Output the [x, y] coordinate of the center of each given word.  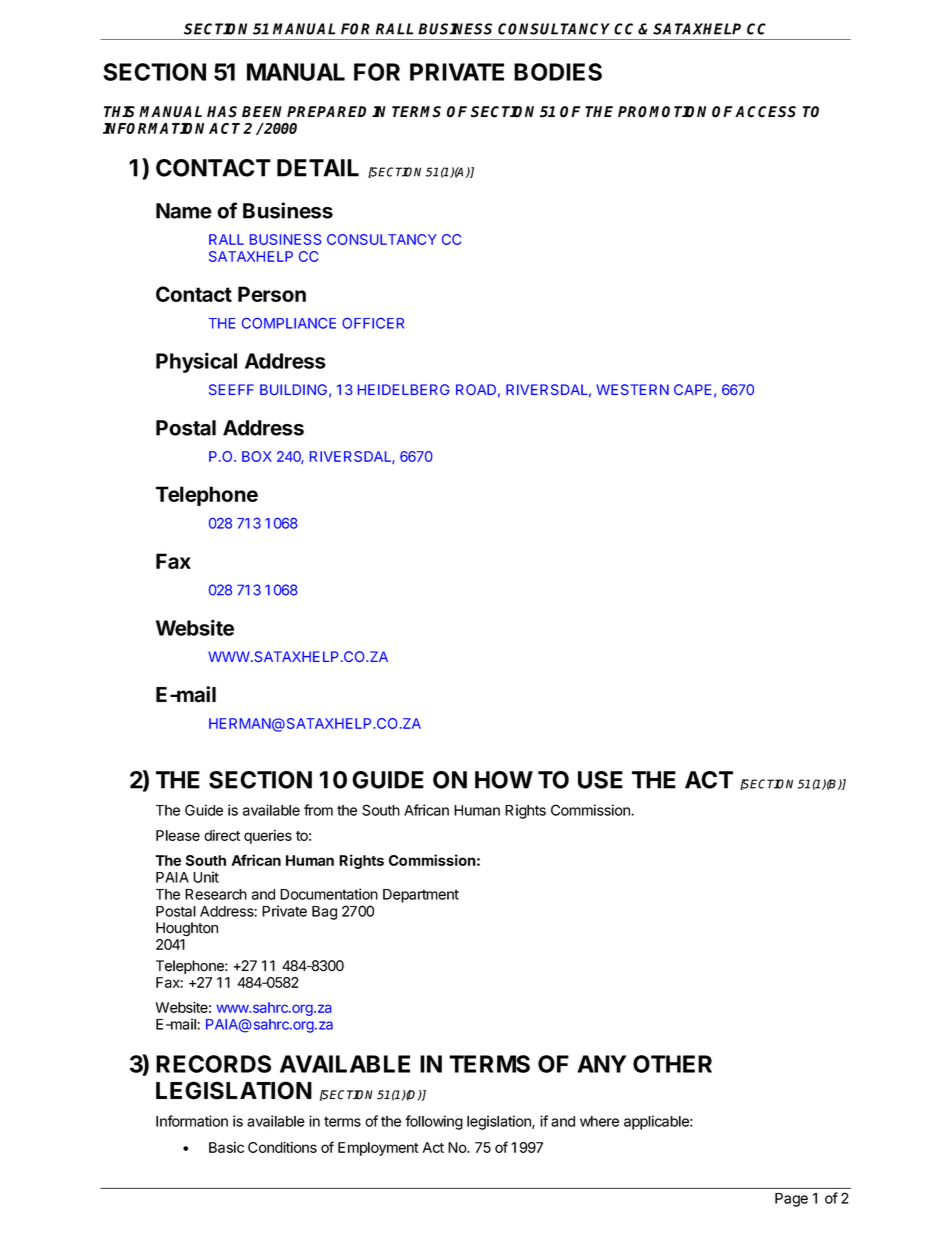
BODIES [558, 72]
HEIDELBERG [403, 389]
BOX [257, 456]
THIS [119, 112]
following [434, 1122]
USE [600, 780]
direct [222, 835]
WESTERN [632, 389]
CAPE [692, 389]
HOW [504, 780]
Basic [226, 1147]
